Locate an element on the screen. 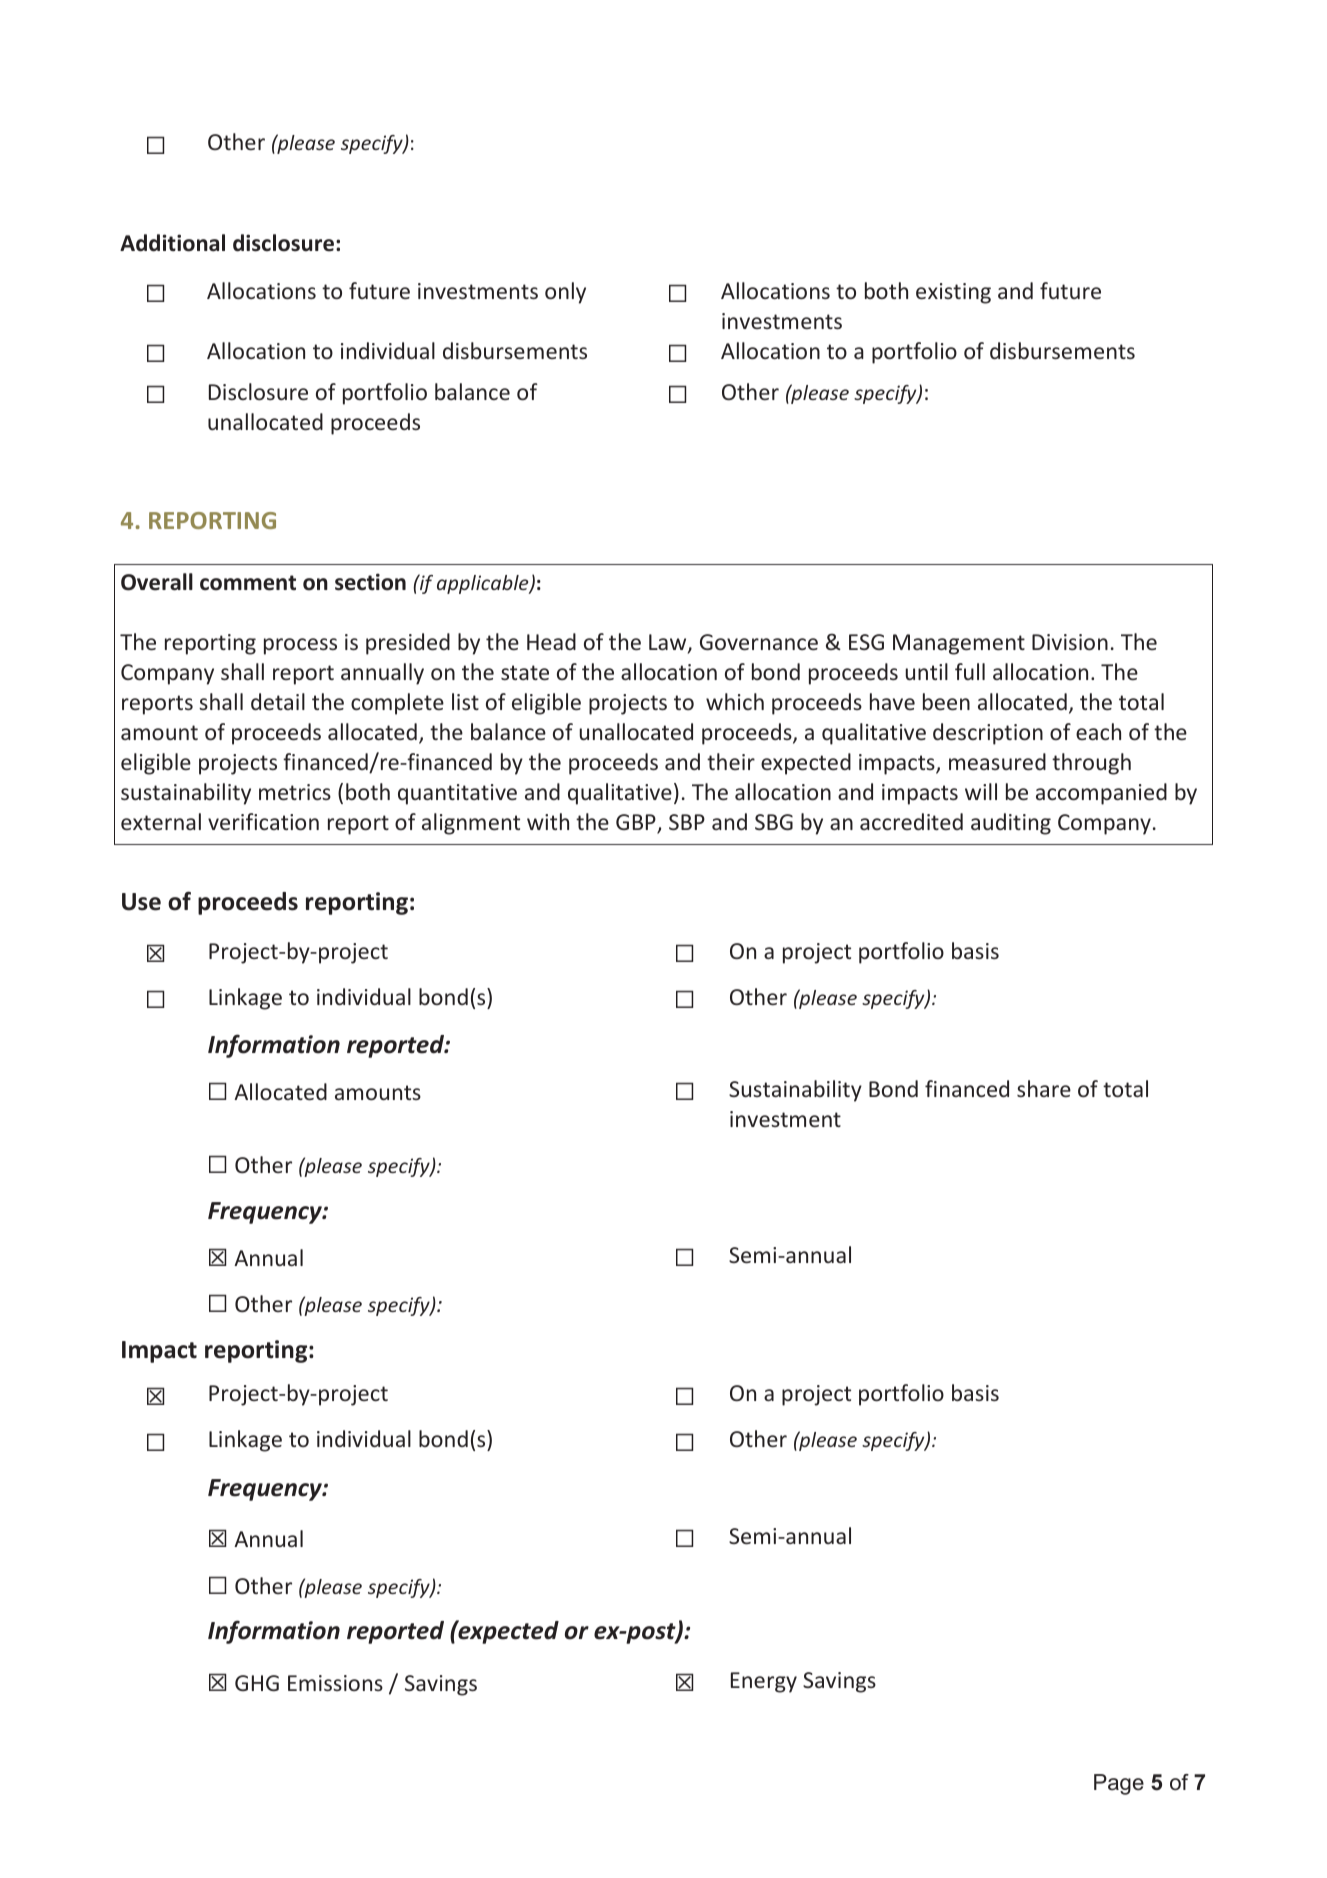 Image resolution: width=1327 pixels, height=1878 pixels. GBP is located at coordinates (637, 823).
